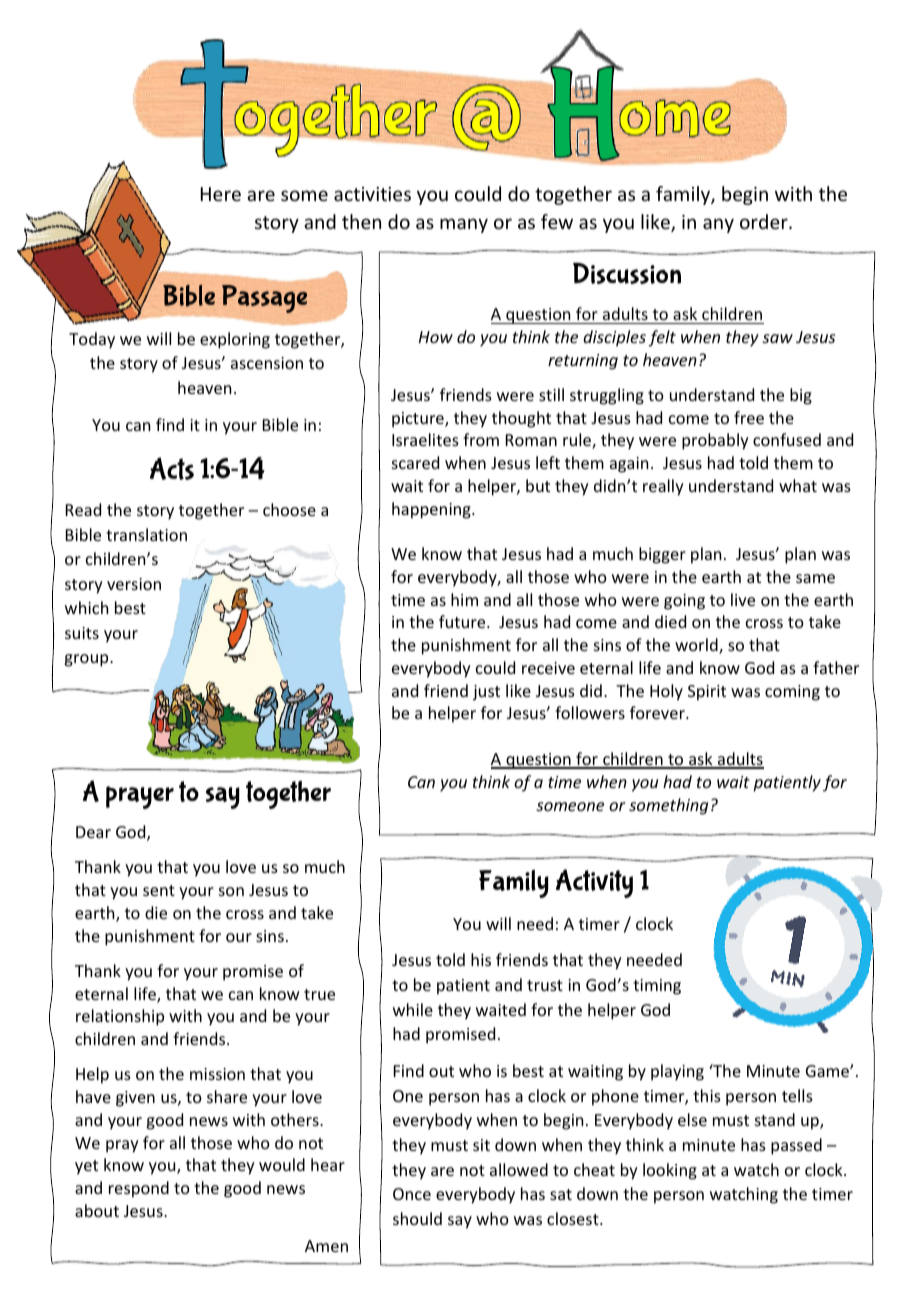 Image resolution: width=924 pixels, height=1308 pixels. Describe the element at coordinates (221, 194) in the screenshot. I see `Here` at that location.
